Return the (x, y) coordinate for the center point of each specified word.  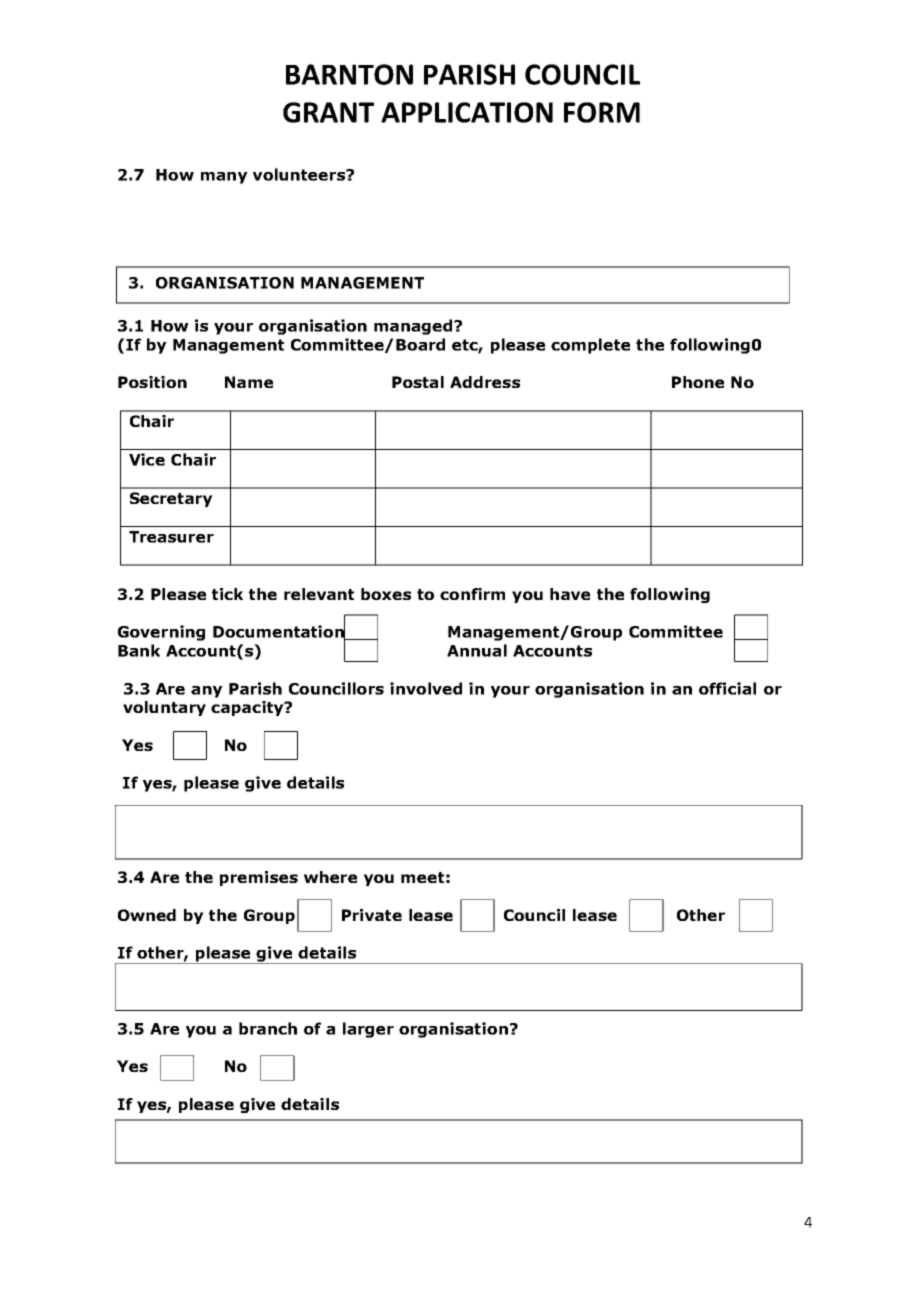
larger (368, 1030)
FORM (602, 112)
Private (372, 915)
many (224, 178)
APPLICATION (467, 112)
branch (268, 1028)
